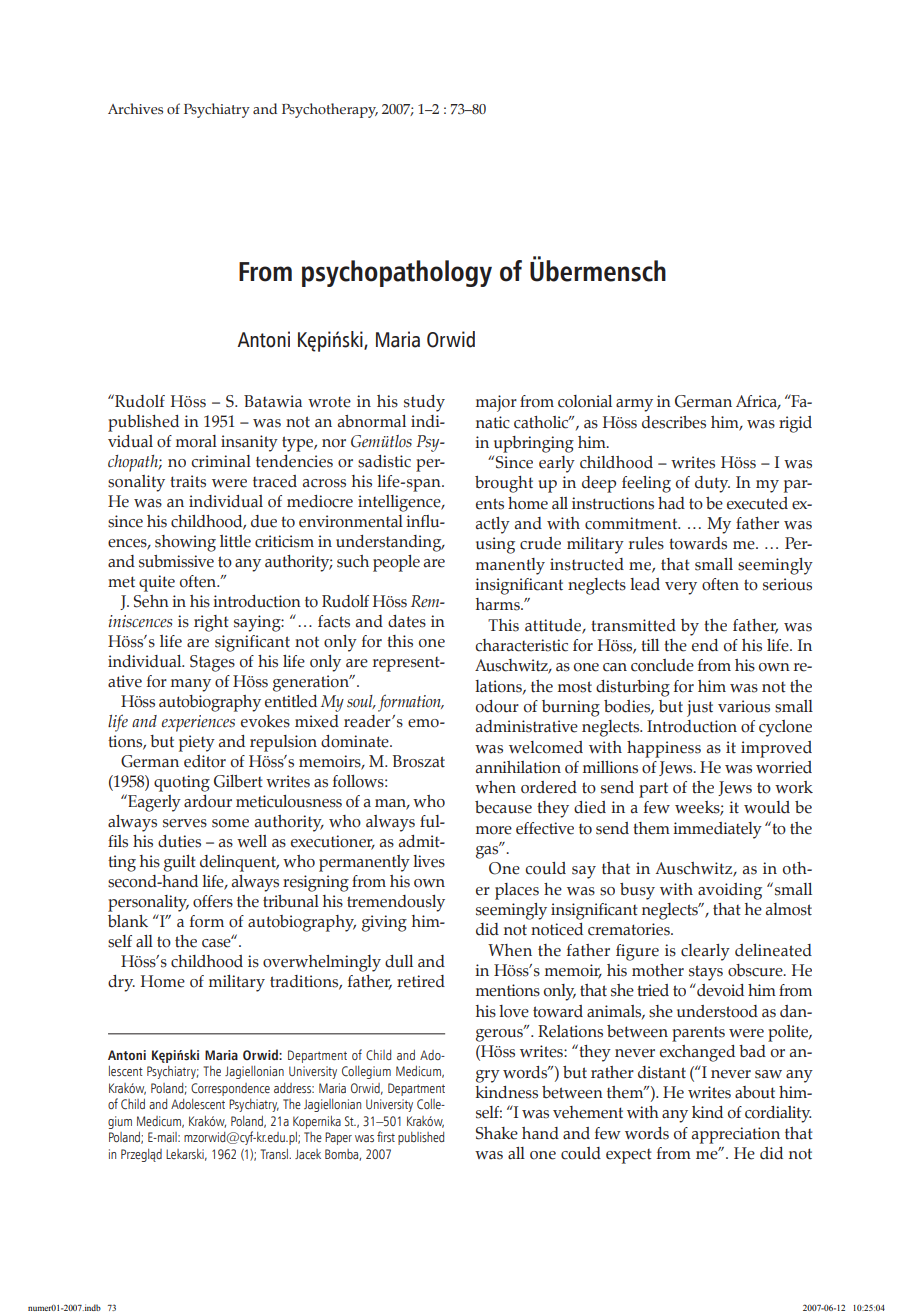  I want to click on Shake, so click(497, 1133).
